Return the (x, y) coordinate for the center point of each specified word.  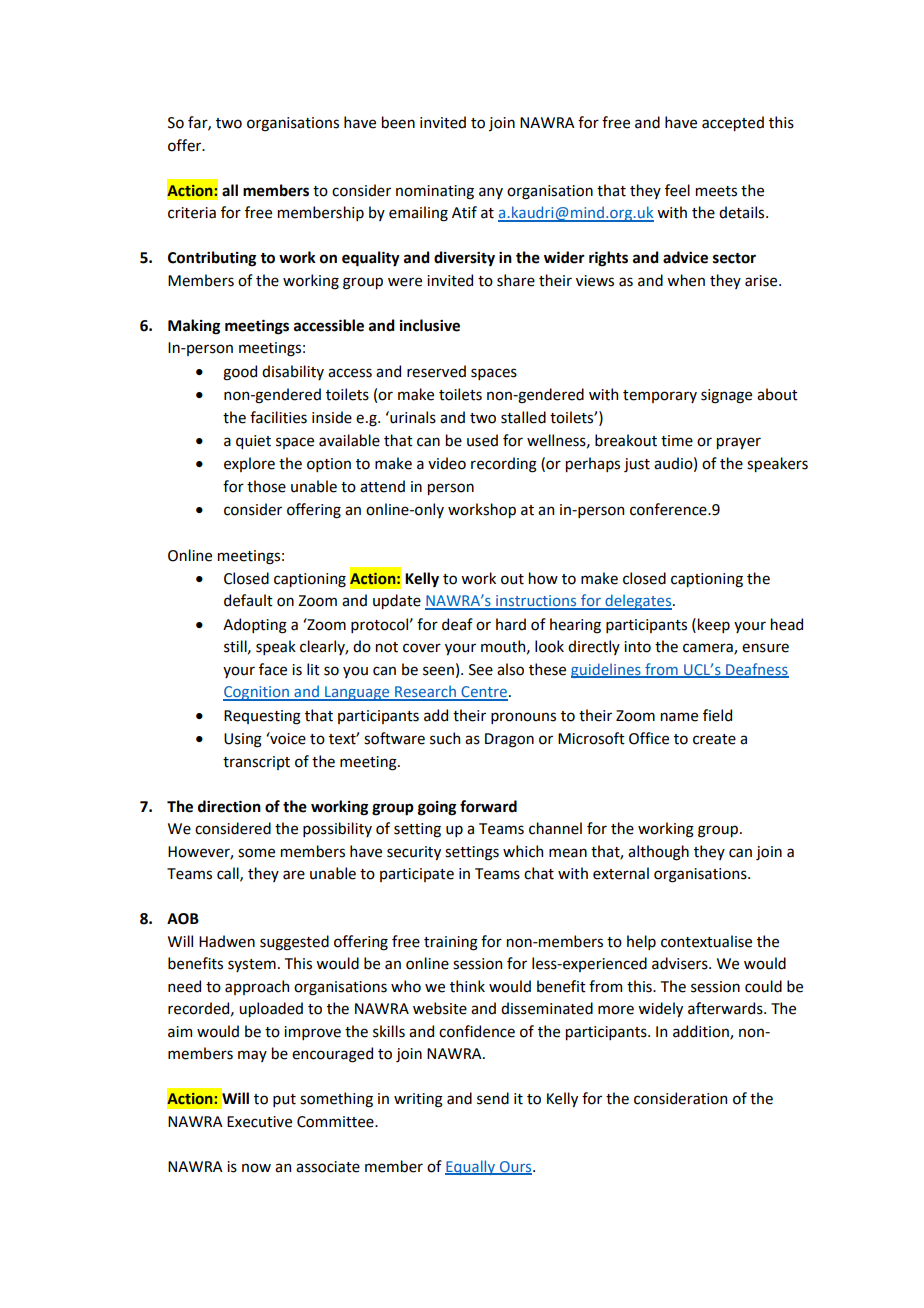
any (491, 193)
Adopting (255, 626)
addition (702, 1032)
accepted (733, 123)
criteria (192, 213)
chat (539, 873)
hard (511, 624)
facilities (278, 417)
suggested (294, 943)
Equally (471, 1167)
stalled (523, 417)
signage (726, 396)
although (658, 853)
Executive (259, 1122)
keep (714, 625)
